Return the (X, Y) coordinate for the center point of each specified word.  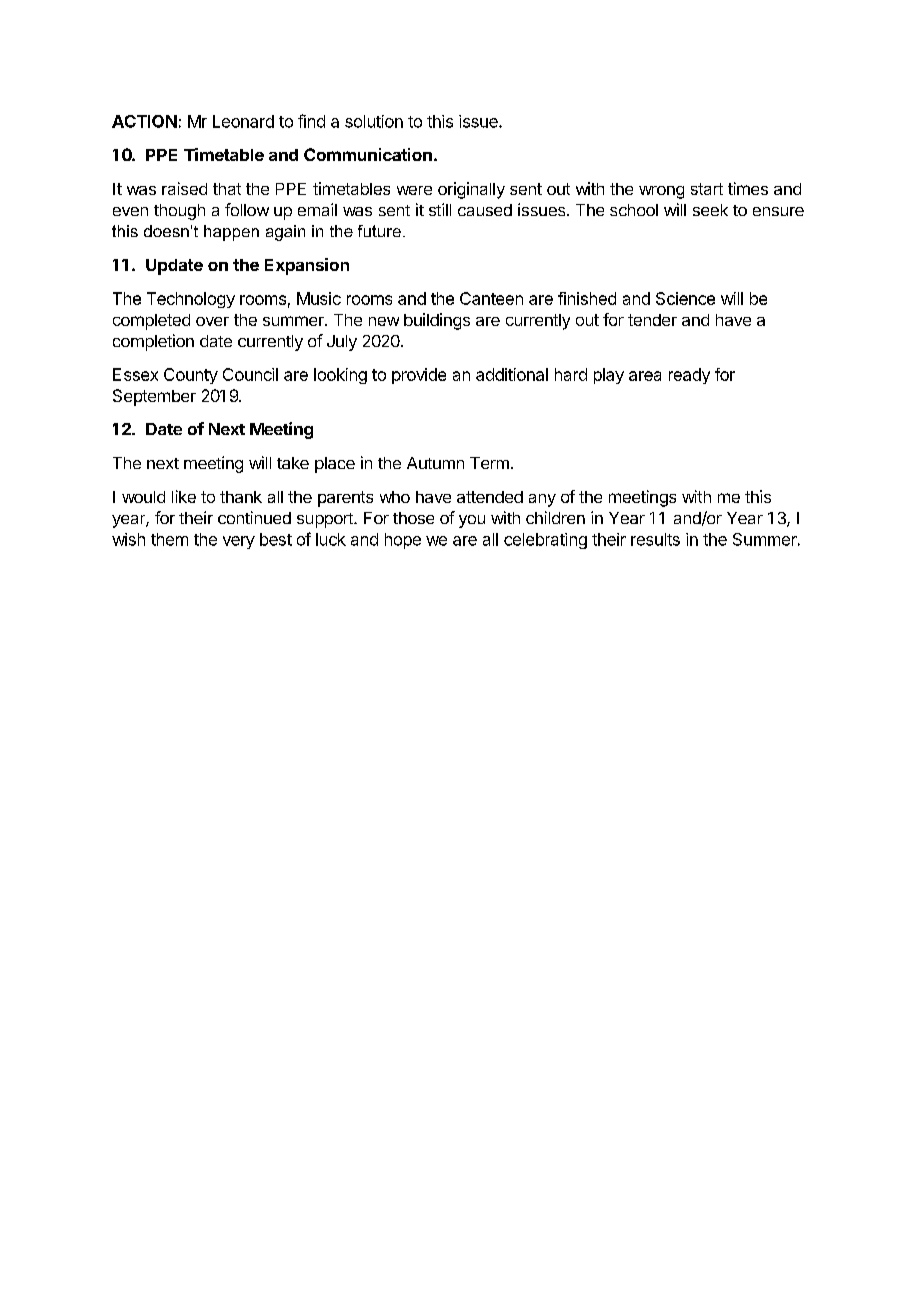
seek (710, 210)
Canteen (491, 298)
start (707, 189)
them (169, 539)
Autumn (435, 463)
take (293, 463)
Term (489, 463)
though (179, 212)
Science (685, 298)
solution (374, 121)
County (191, 376)
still (440, 209)
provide (419, 376)
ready (689, 376)
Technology (191, 300)
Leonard (243, 121)
